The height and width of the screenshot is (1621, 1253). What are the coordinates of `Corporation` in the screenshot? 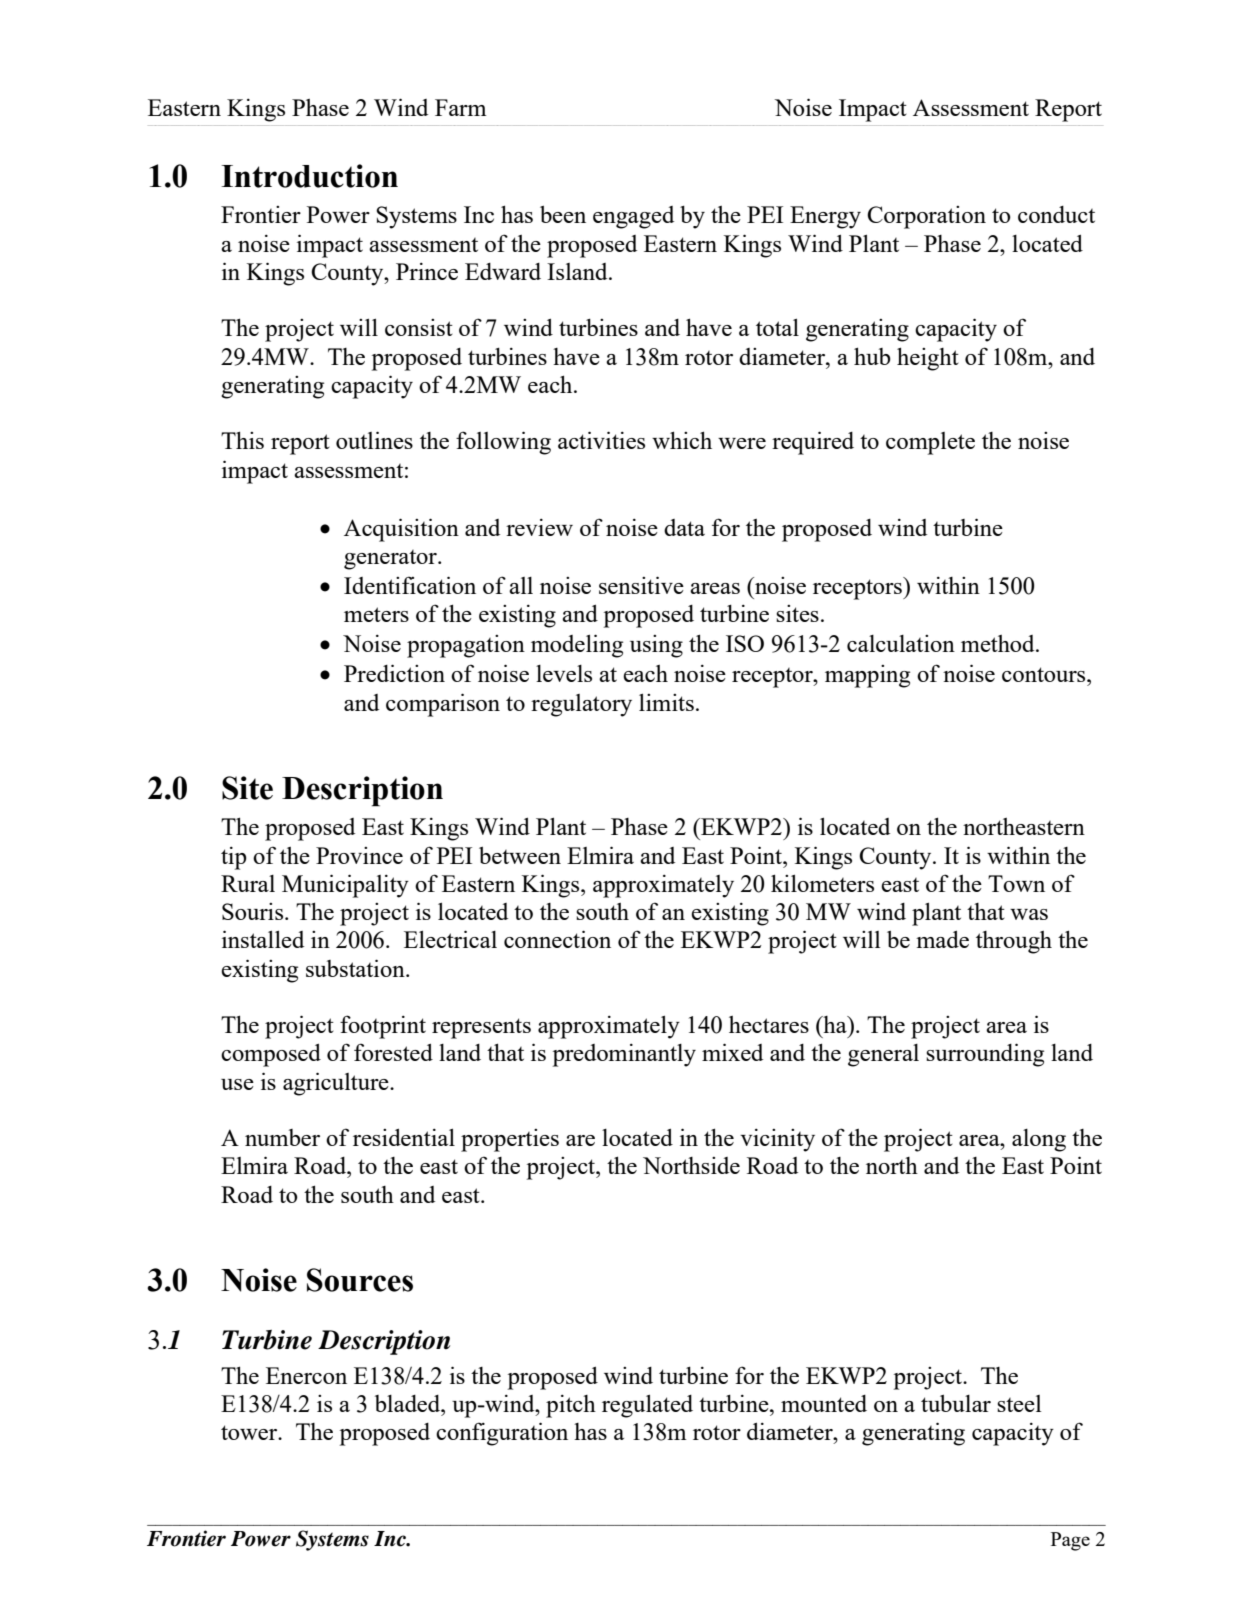 It's located at (926, 217).
